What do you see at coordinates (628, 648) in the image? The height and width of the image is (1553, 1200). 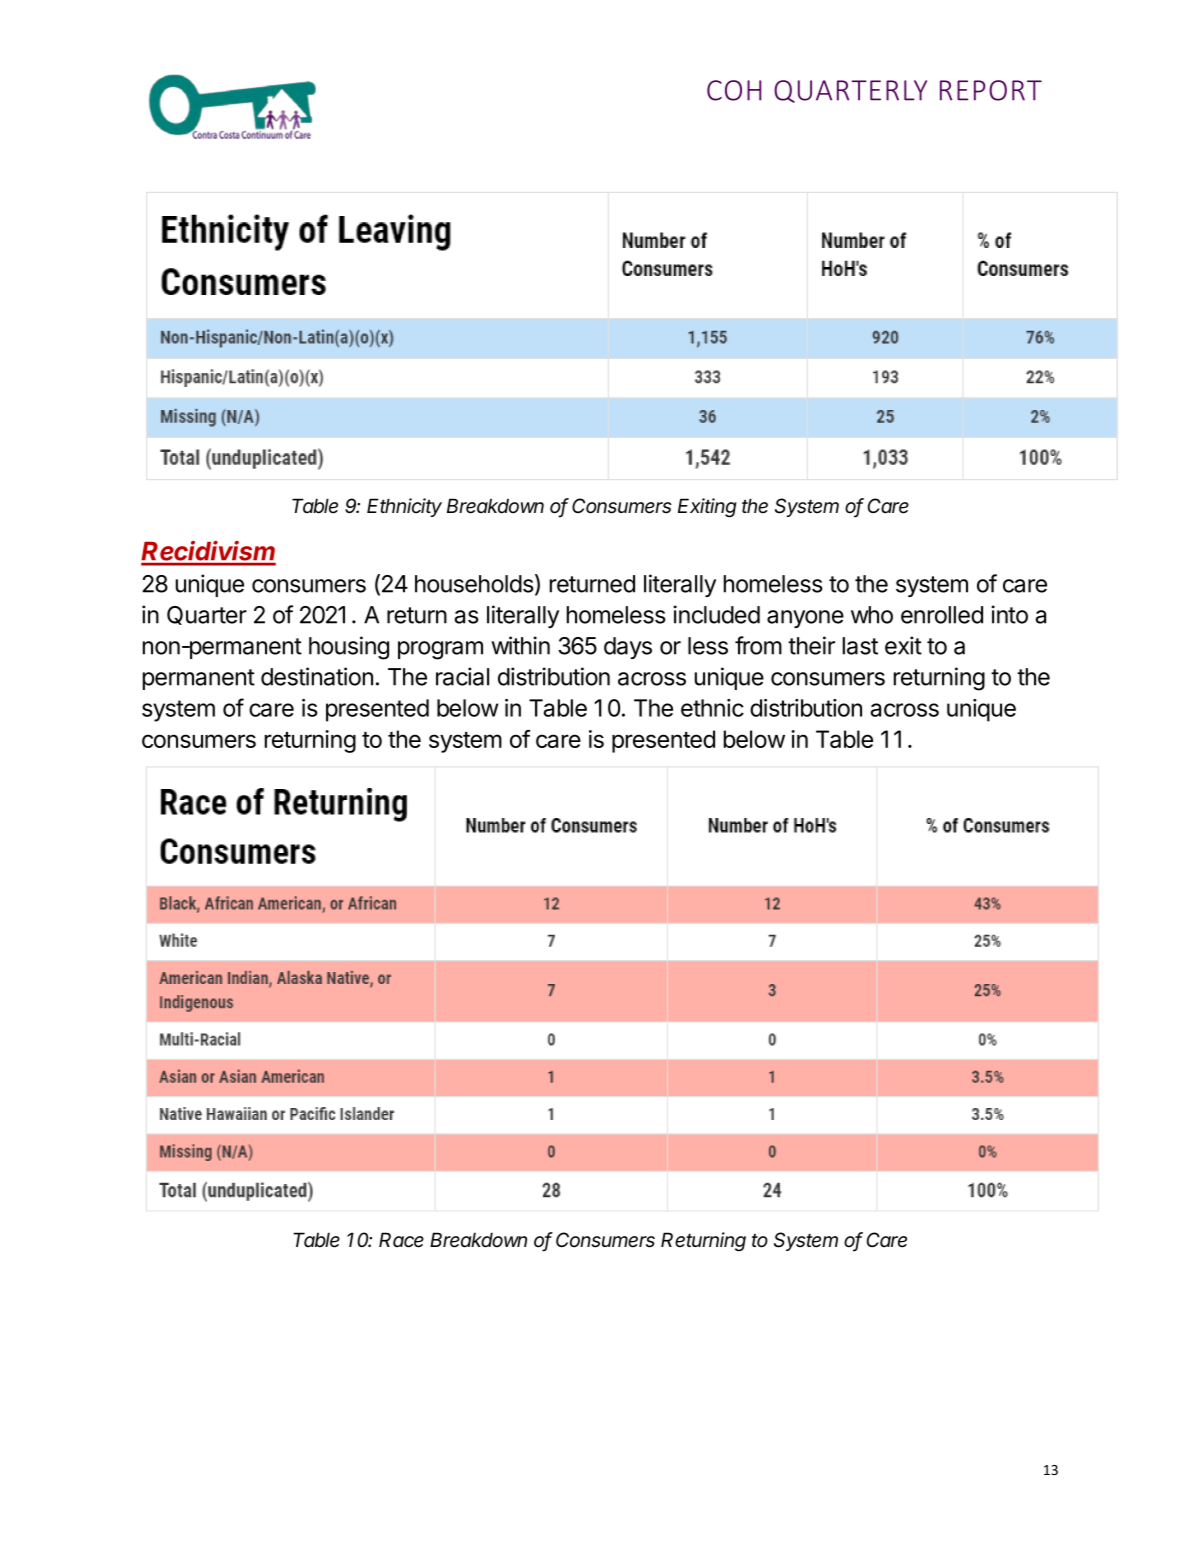 I see `days` at bounding box center [628, 648].
